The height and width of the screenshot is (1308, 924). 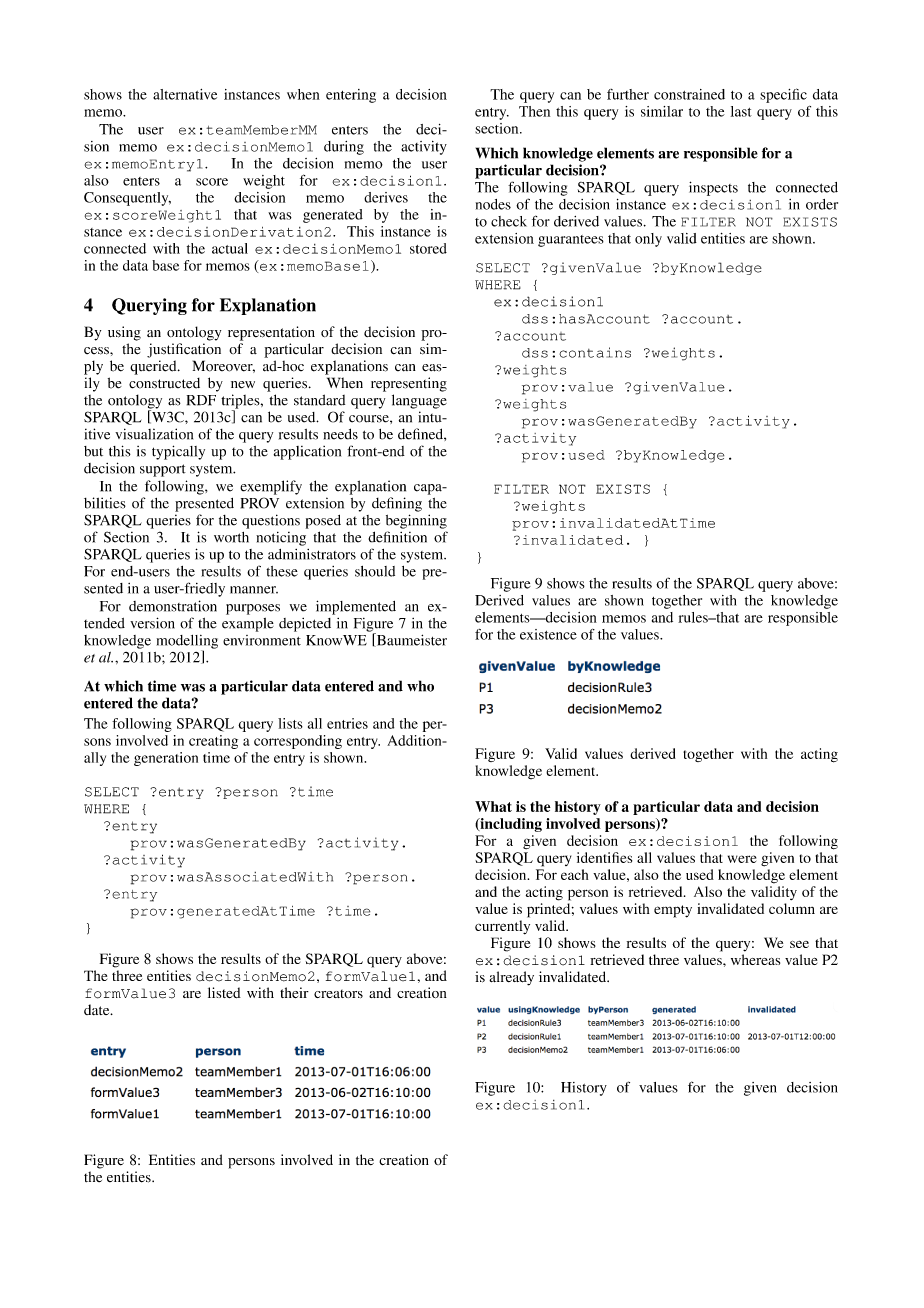 What do you see at coordinates (184, 350) in the screenshot?
I see `justification` at bounding box center [184, 350].
